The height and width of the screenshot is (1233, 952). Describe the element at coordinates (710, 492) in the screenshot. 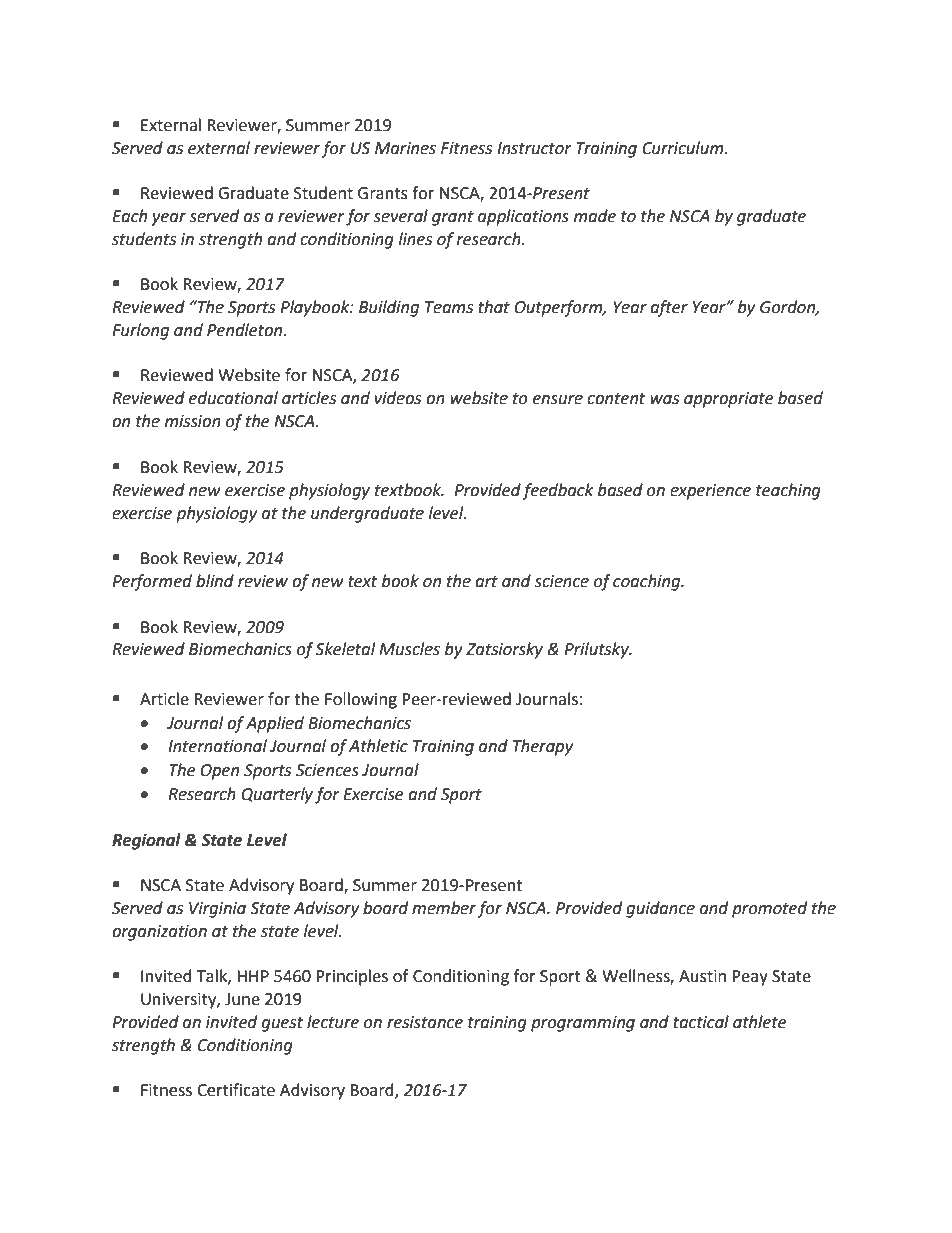

I see `experience` at that location.
